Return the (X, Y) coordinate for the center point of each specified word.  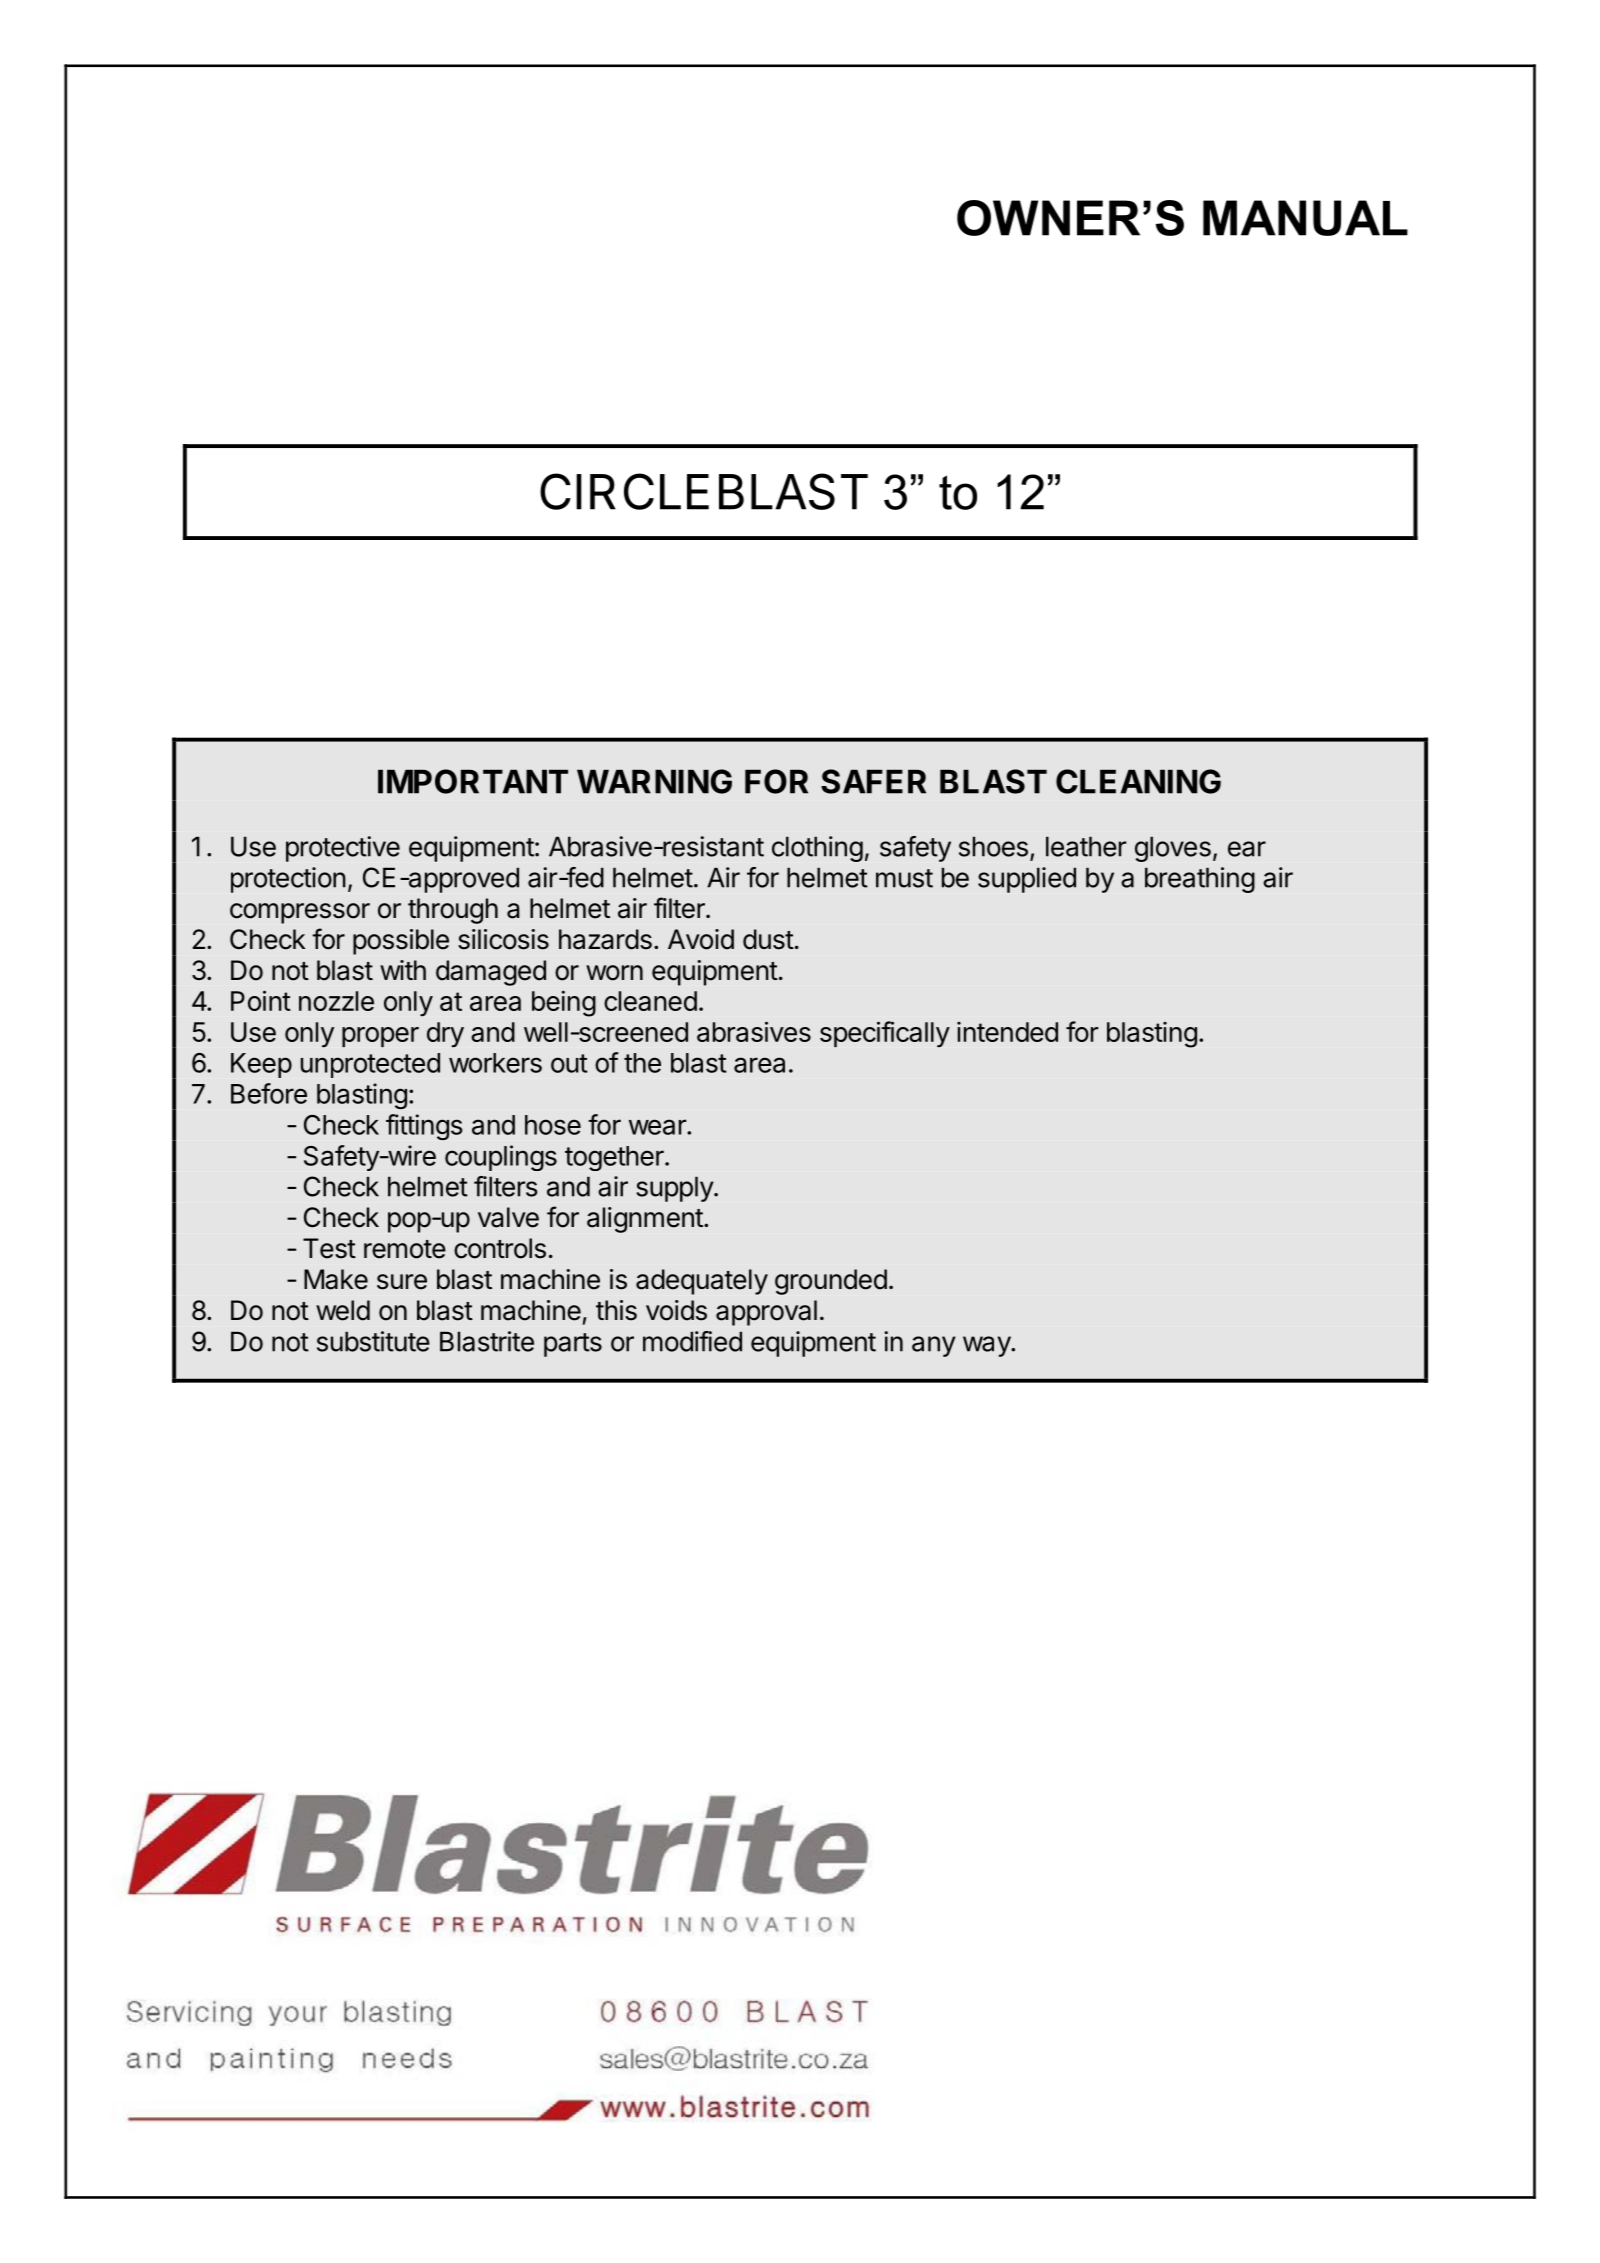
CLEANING (1138, 781)
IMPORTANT (473, 781)
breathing (1200, 880)
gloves (1173, 849)
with (403, 970)
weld (343, 1310)
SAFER (873, 781)
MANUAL (1305, 218)
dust (768, 939)
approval (766, 1313)
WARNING (654, 781)
